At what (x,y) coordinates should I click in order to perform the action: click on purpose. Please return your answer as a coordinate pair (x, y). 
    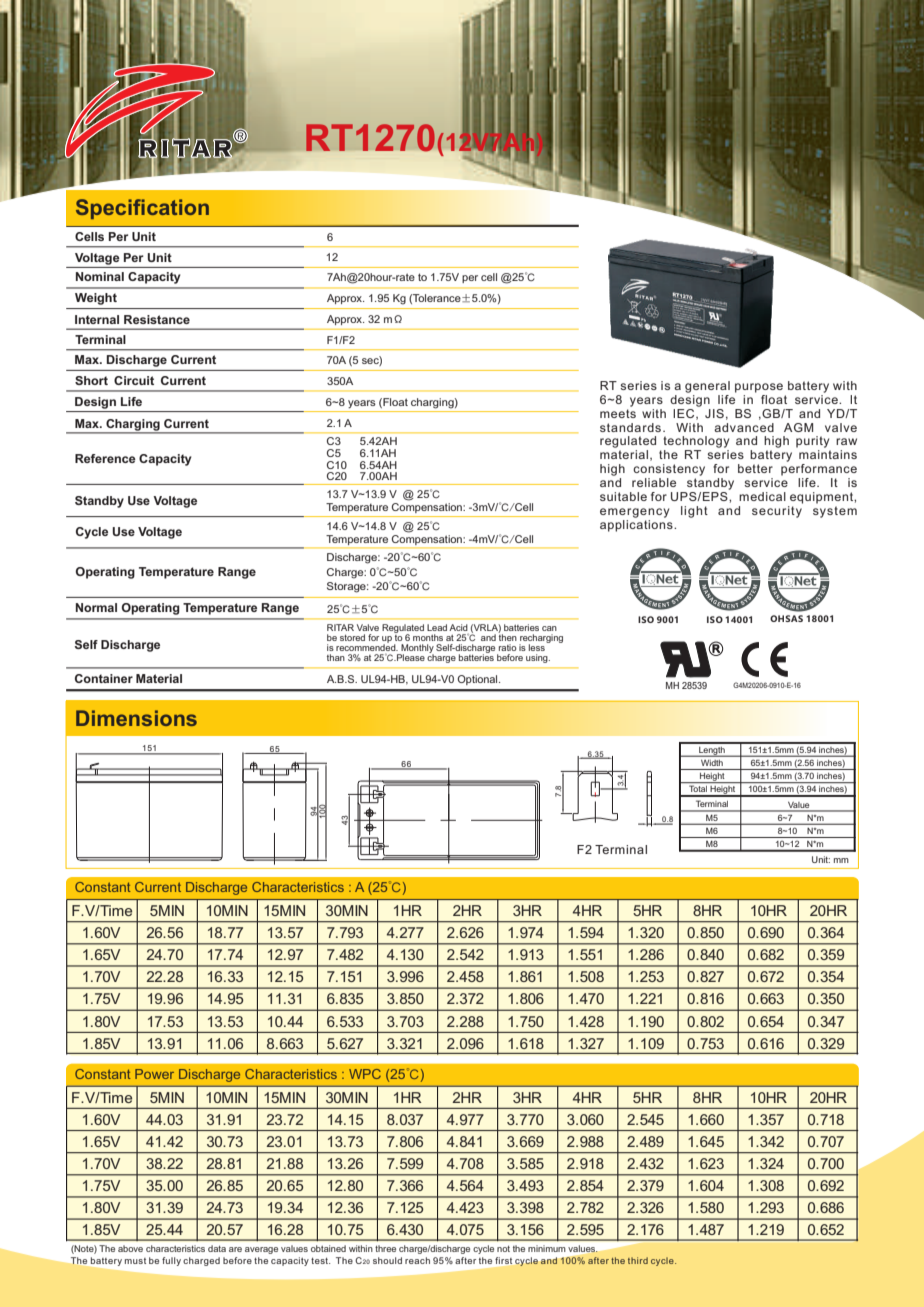
    Looking at the image, I should click on (759, 388).
